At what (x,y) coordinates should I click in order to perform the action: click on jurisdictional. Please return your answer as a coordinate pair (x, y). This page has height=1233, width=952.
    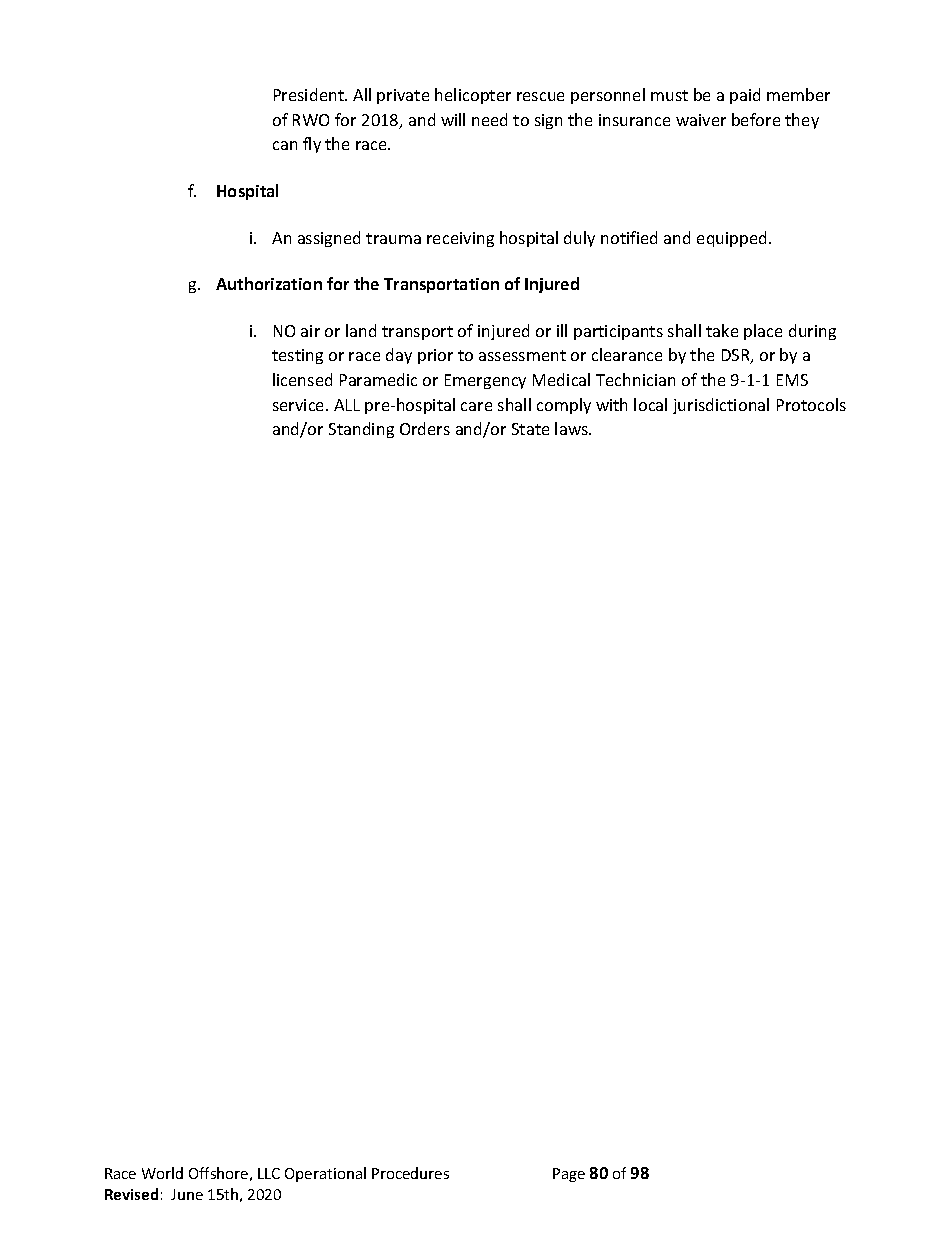
    Looking at the image, I should click on (721, 406).
